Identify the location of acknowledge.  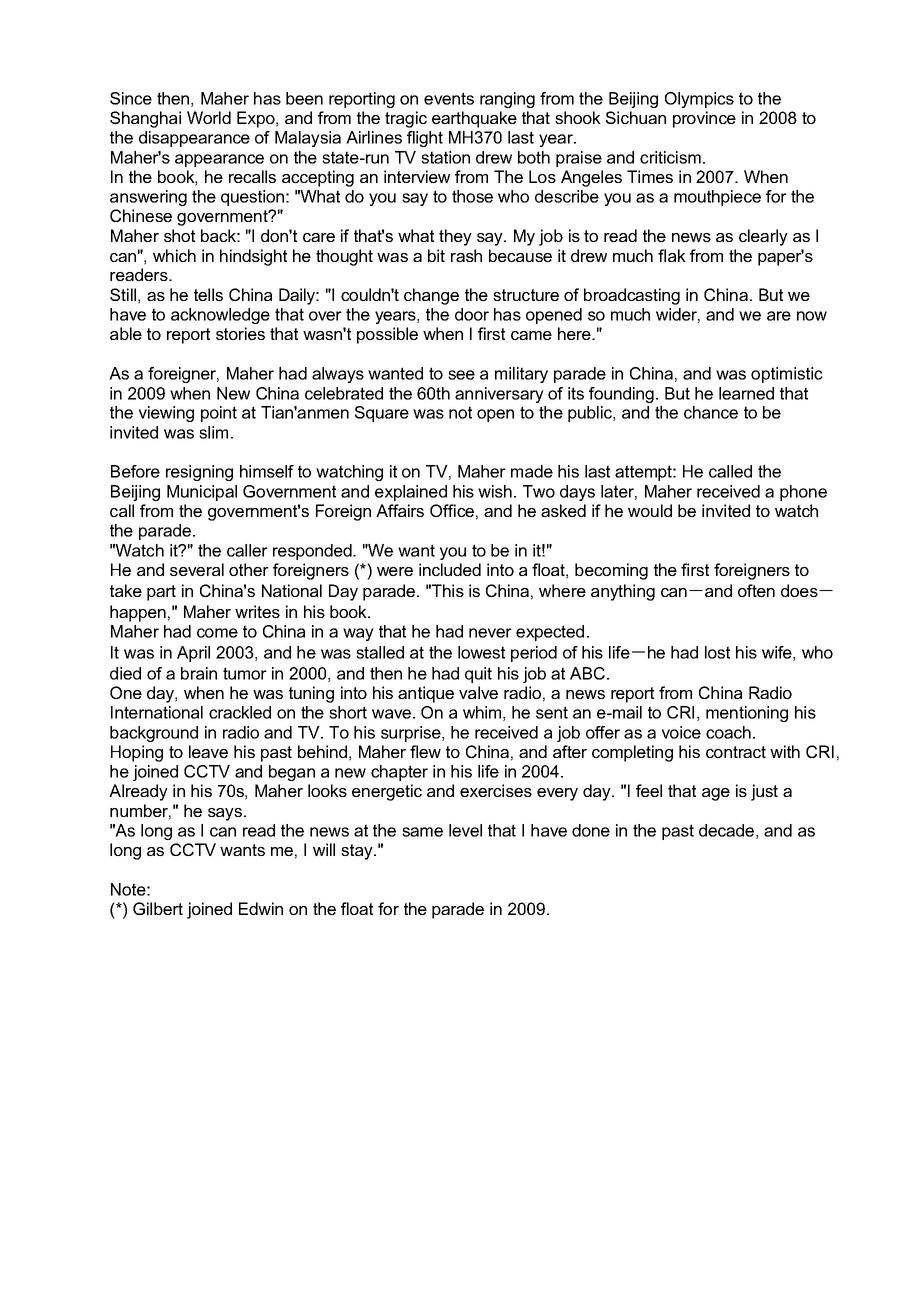
(220, 316).
